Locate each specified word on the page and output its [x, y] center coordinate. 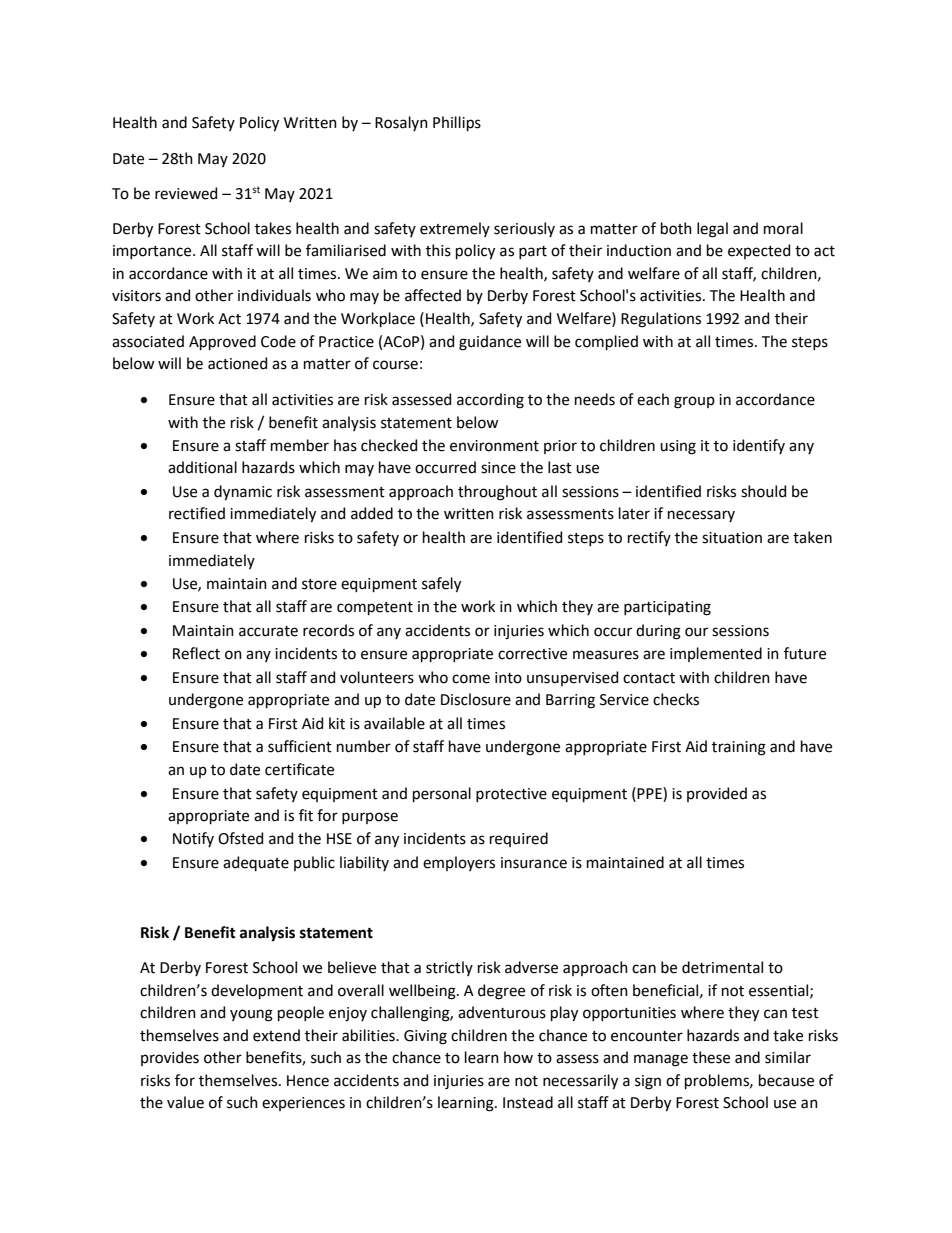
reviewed [186, 193]
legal [712, 230]
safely [441, 585]
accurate [268, 631]
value [185, 1102]
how [518, 1057]
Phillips [457, 123]
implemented [716, 654]
